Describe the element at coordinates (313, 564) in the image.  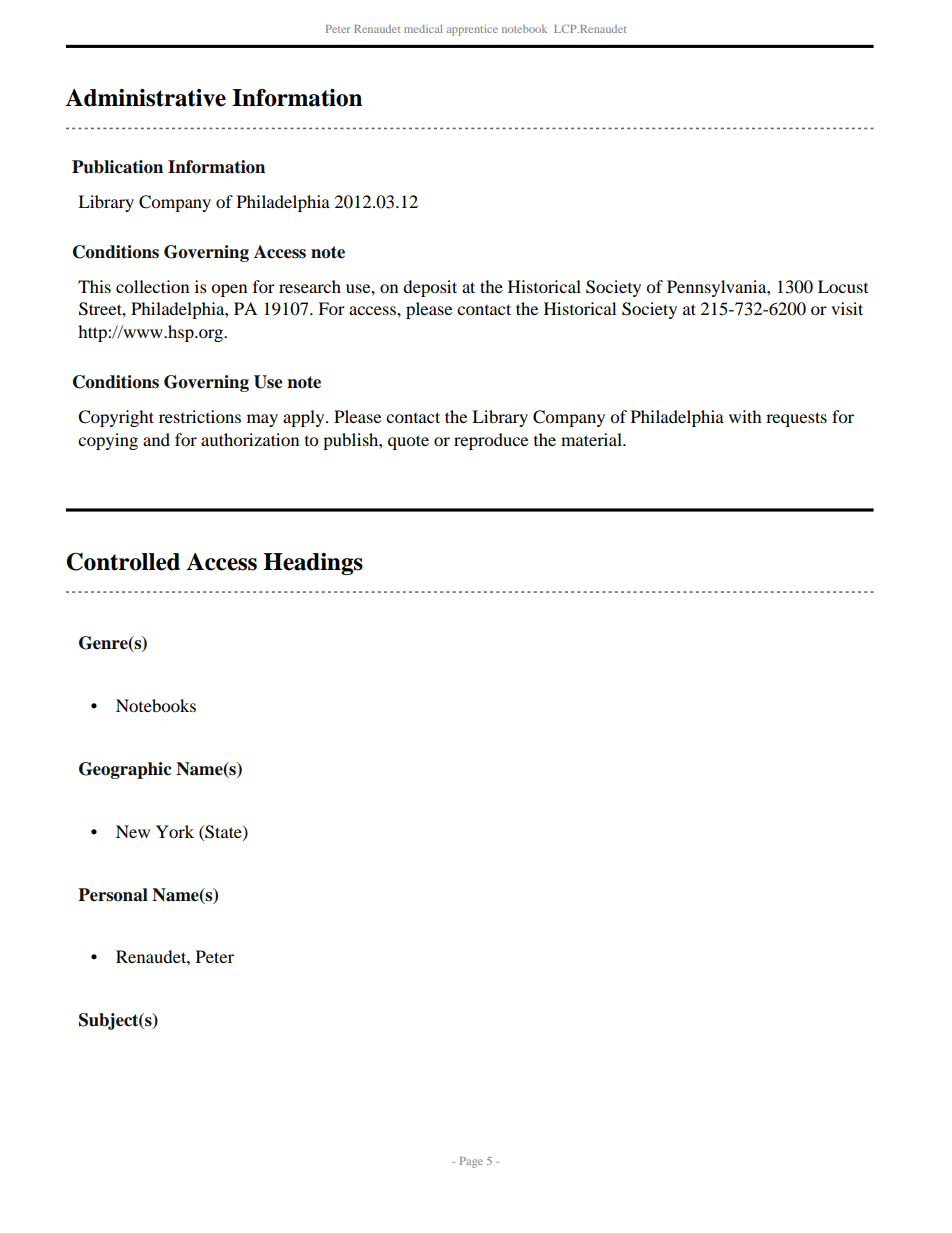
I see `Headings` at that location.
